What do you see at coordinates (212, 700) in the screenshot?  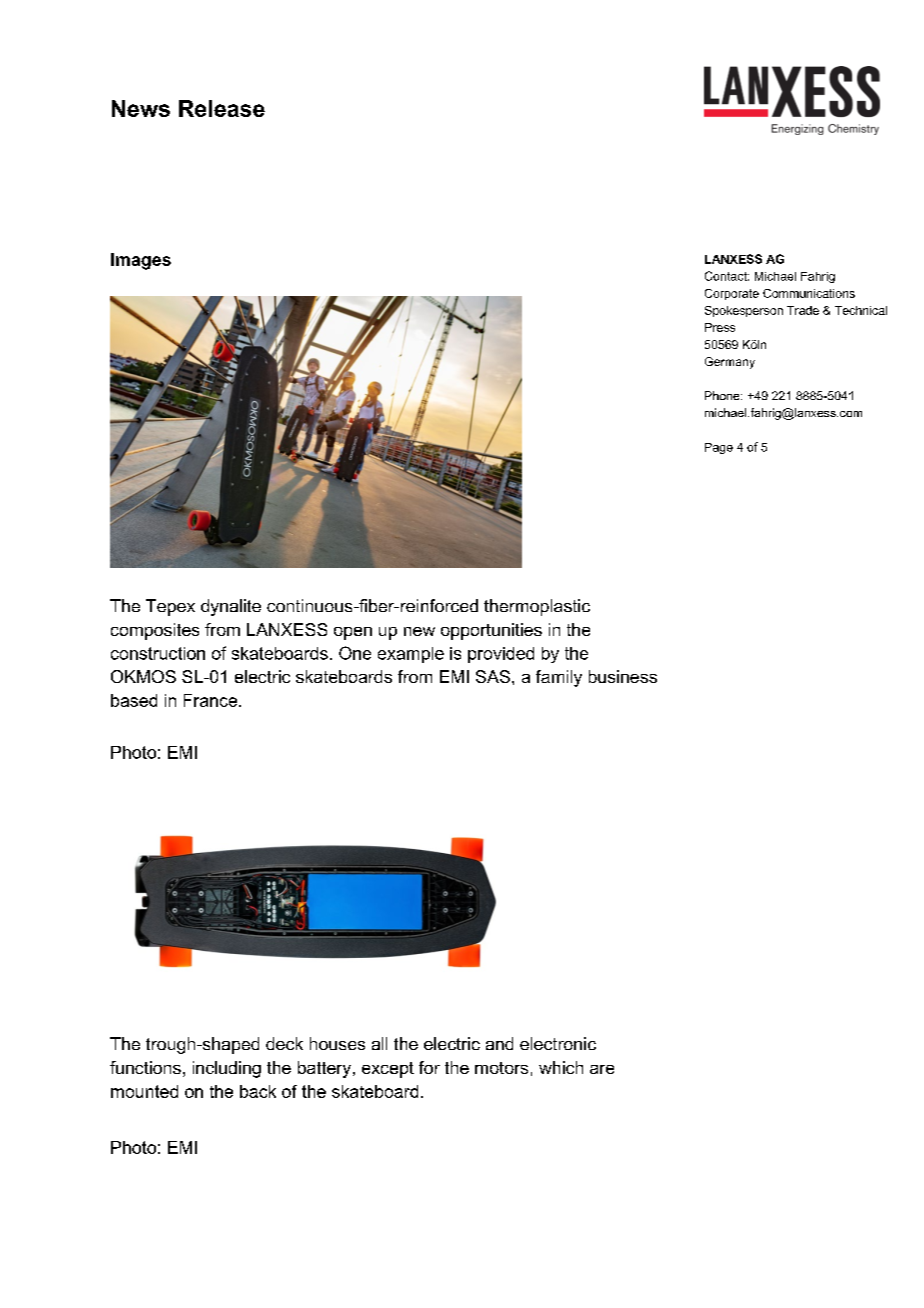 I see `France` at bounding box center [212, 700].
